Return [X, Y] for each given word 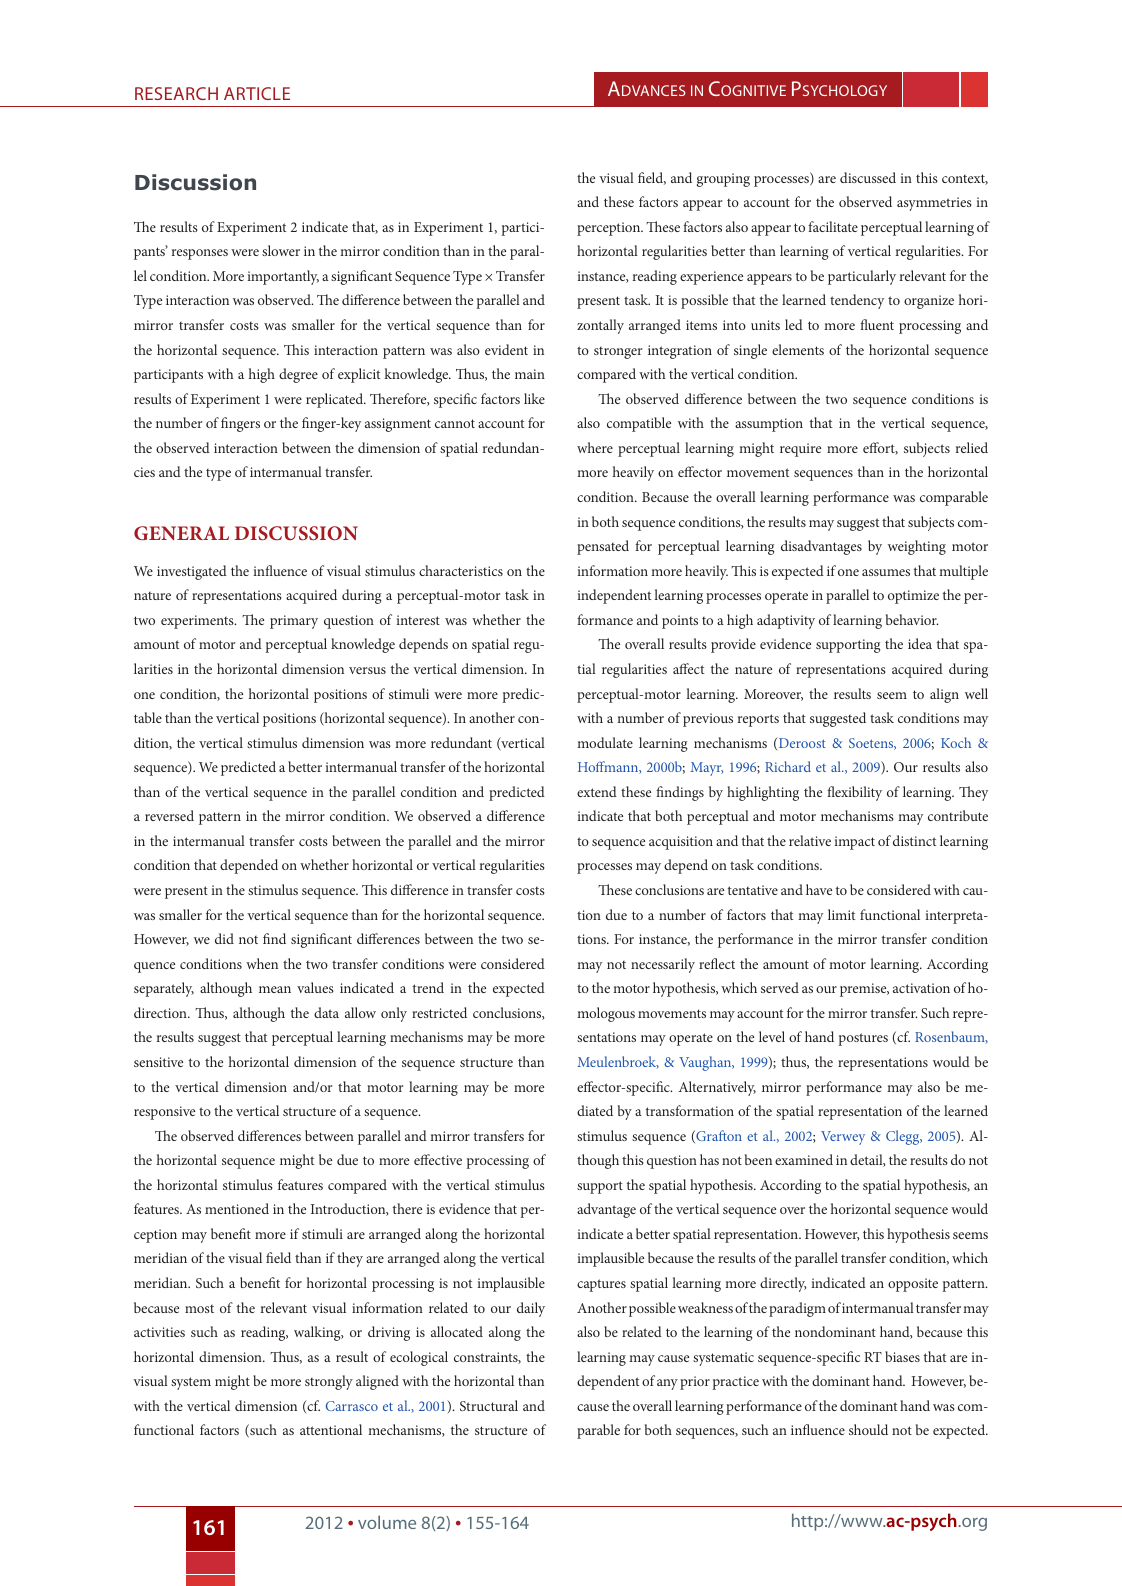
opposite [913, 1285]
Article [257, 93]
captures [601, 1285]
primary [294, 622]
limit [841, 914]
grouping [723, 180]
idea [920, 643]
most [199, 1309]
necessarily [663, 965]
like [534, 398]
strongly [329, 1382]
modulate [605, 742]
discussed [868, 177]
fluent [877, 324]
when [262, 963]
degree [298, 375]
